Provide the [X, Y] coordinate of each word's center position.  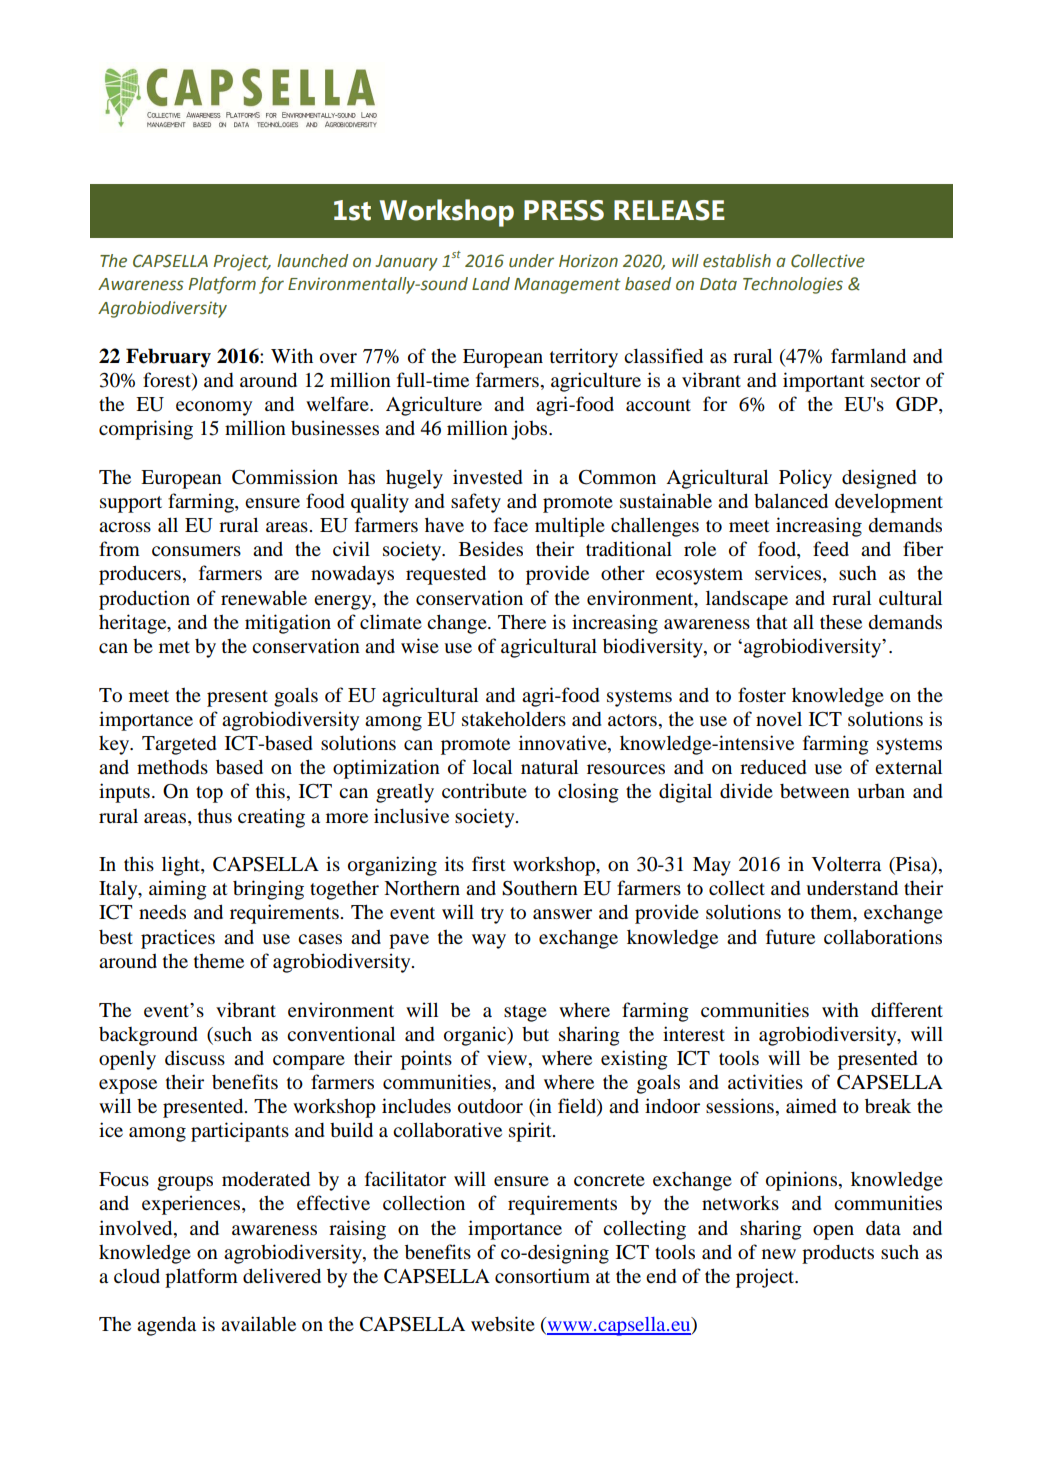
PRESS [564, 210]
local [492, 766]
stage [525, 1013]
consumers [196, 551]
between [815, 791]
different [907, 1010]
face [511, 524]
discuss [195, 1057]
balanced [791, 501]
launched [312, 261]
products [838, 1254]
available [258, 1324]
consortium [542, 1276]
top [209, 794]
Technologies [793, 285]
